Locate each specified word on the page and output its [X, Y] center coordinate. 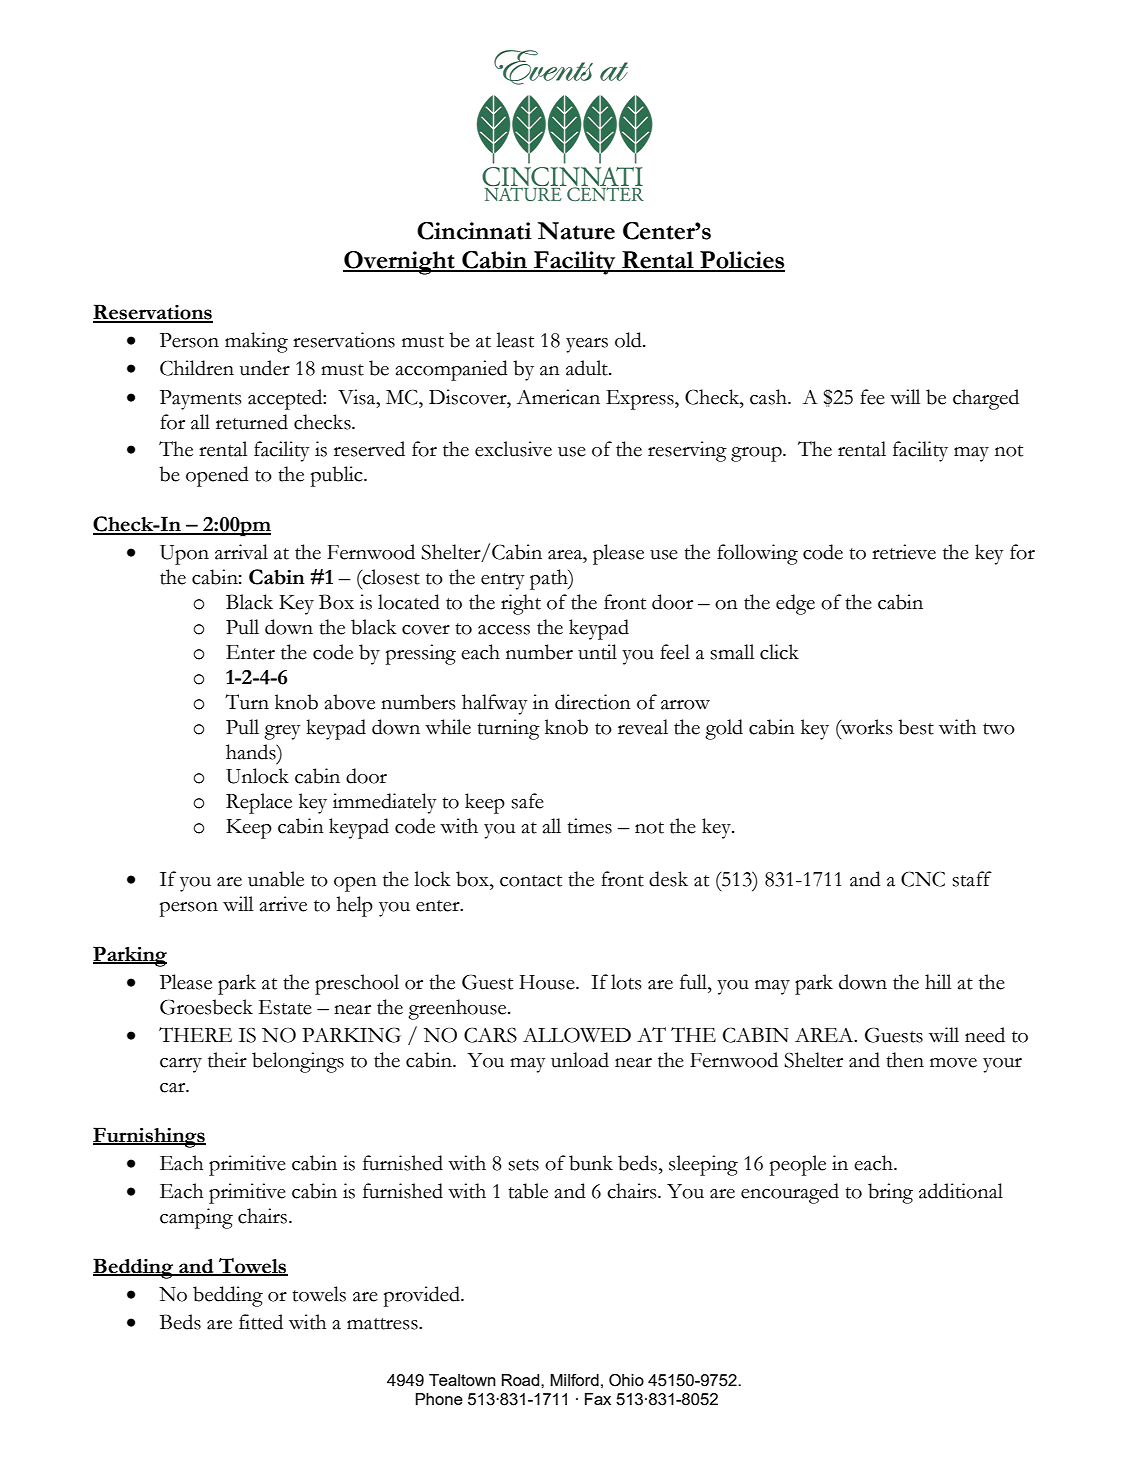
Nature [576, 231]
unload [580, 1060]
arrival [241, 552]
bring [890, 1193]
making [256, 342]
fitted [261, 1322]
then [905, 1060]
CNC [923, 879]
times [589, 826]
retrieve [904, 552]
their [227, 1060]
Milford [574, 1380]
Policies [741, 261]
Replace [259, 803]
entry [503, 581]
